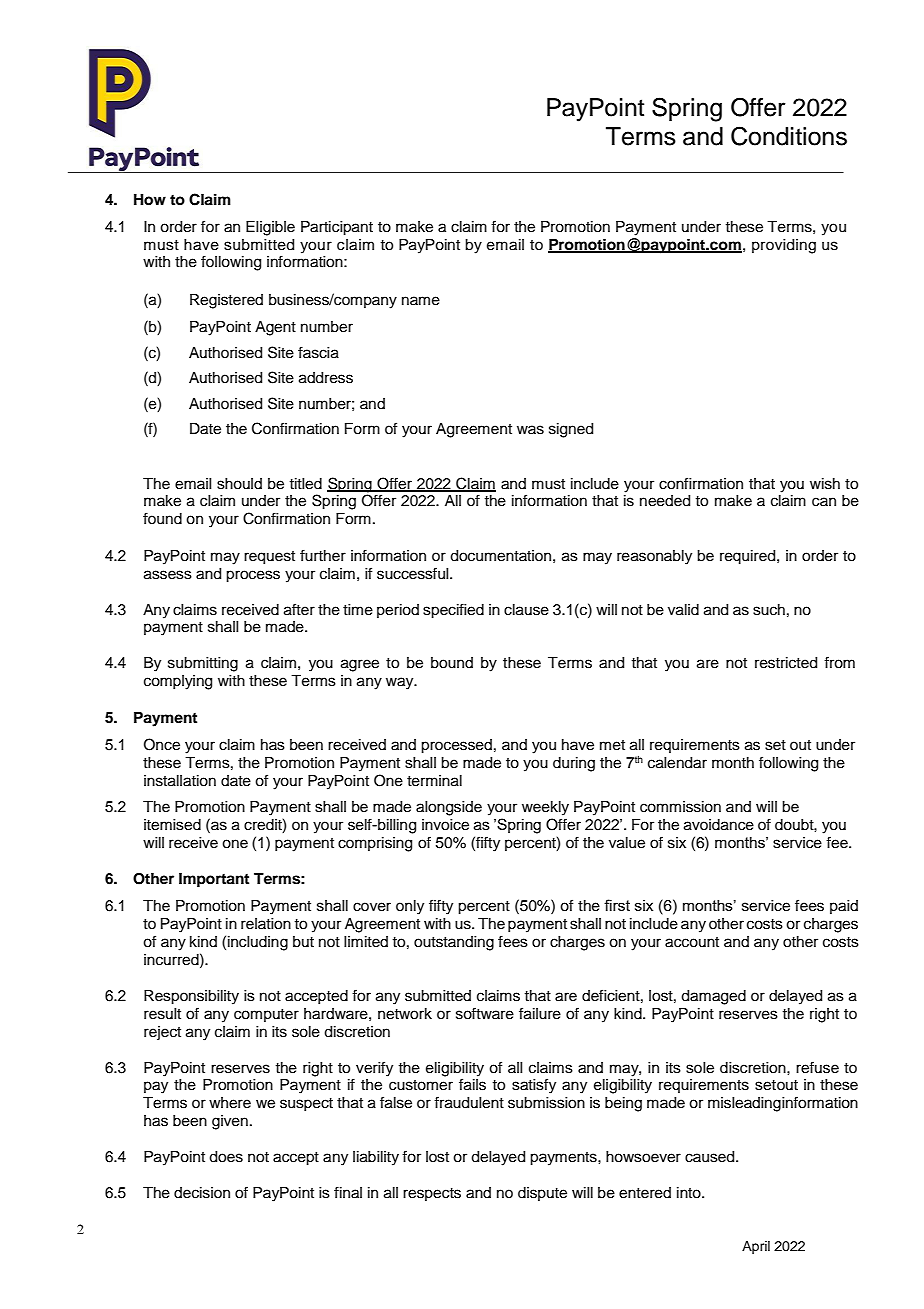 This screenshot has width=924, height=1309. Describe the element at coordinates (542, 1194) in the screenshot. I see `dispute` at that location.
